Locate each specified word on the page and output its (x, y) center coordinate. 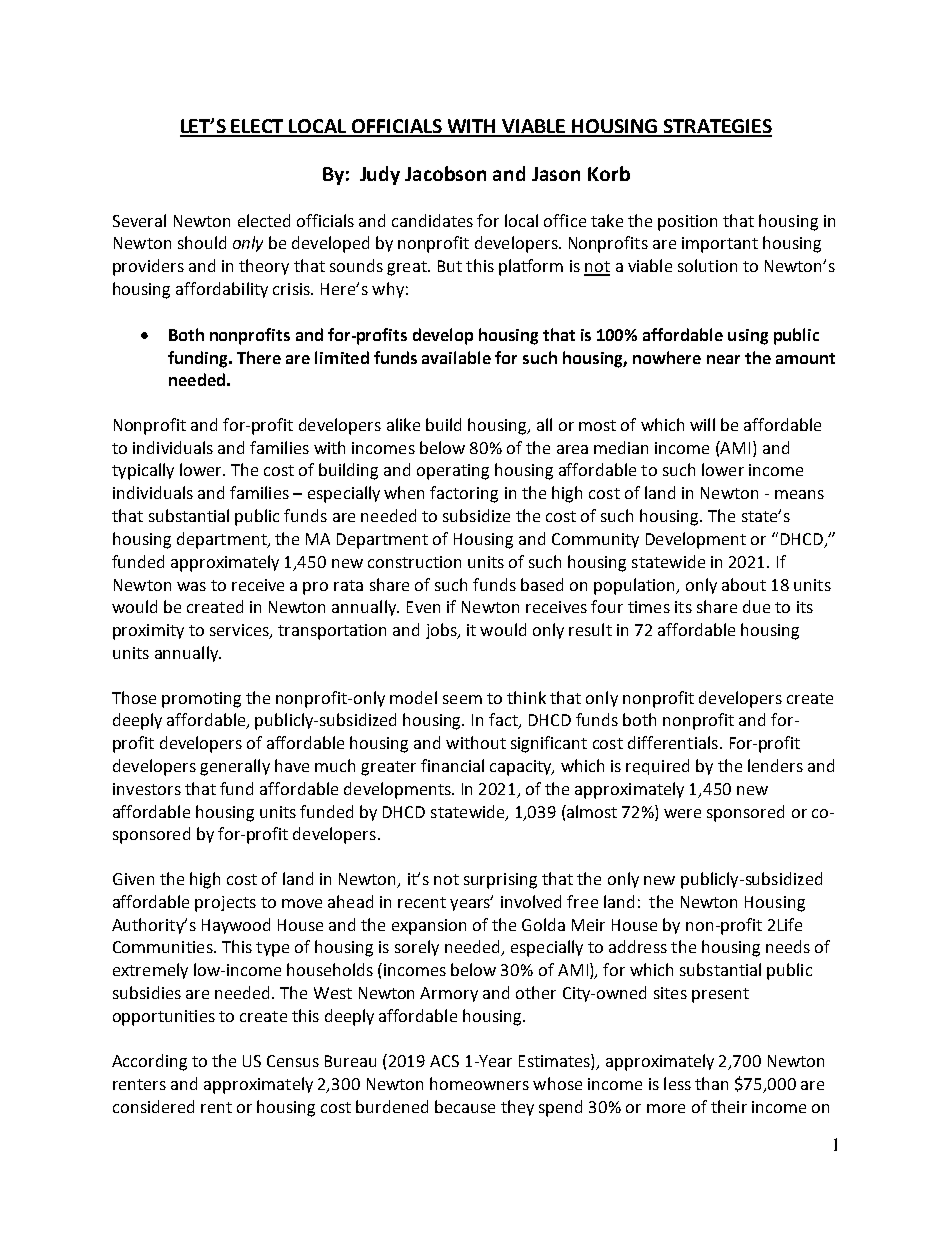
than (711, 1083)
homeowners (479, 1083)
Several (139, 220)
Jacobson (445, 173)
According (149, 1062)
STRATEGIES (717, 127)
